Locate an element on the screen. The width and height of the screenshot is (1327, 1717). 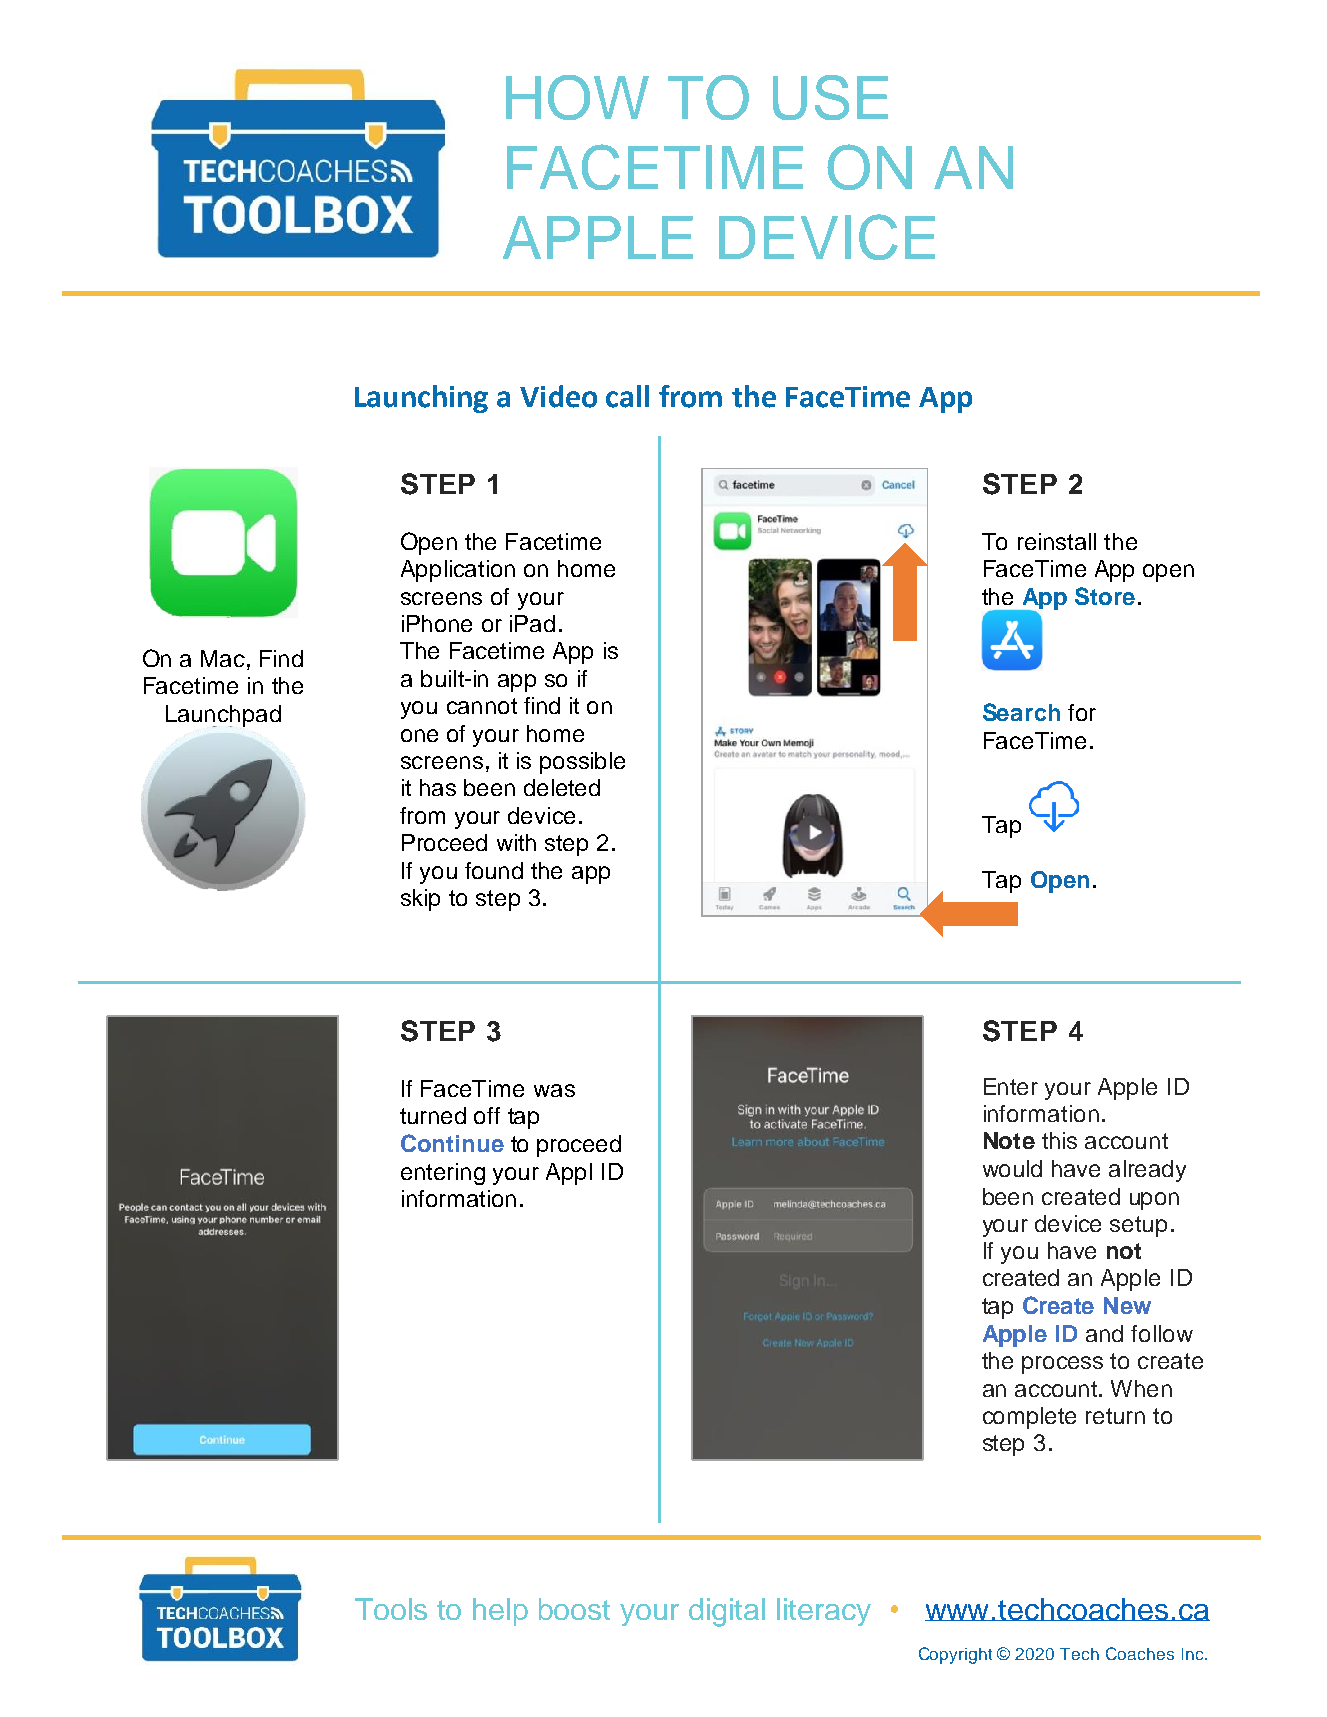
Search is located at coordinates (1021, 712).
